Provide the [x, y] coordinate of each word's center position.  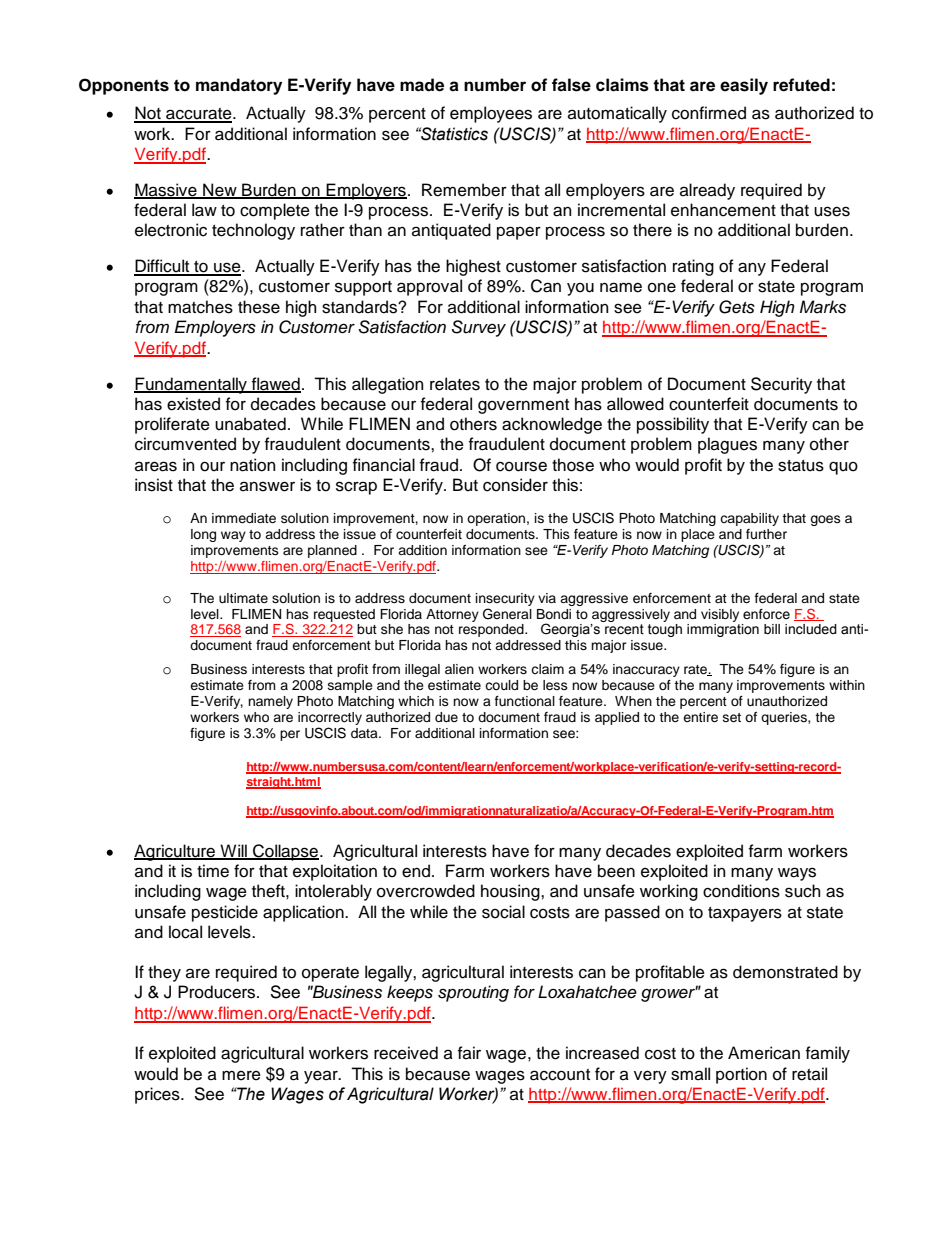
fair [469, 1052]
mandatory [239, 86]
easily [744, 86]
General [507, 614]
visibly [720, 615]
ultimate [243, 598]
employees [491, 114]
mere [241, 1075]
